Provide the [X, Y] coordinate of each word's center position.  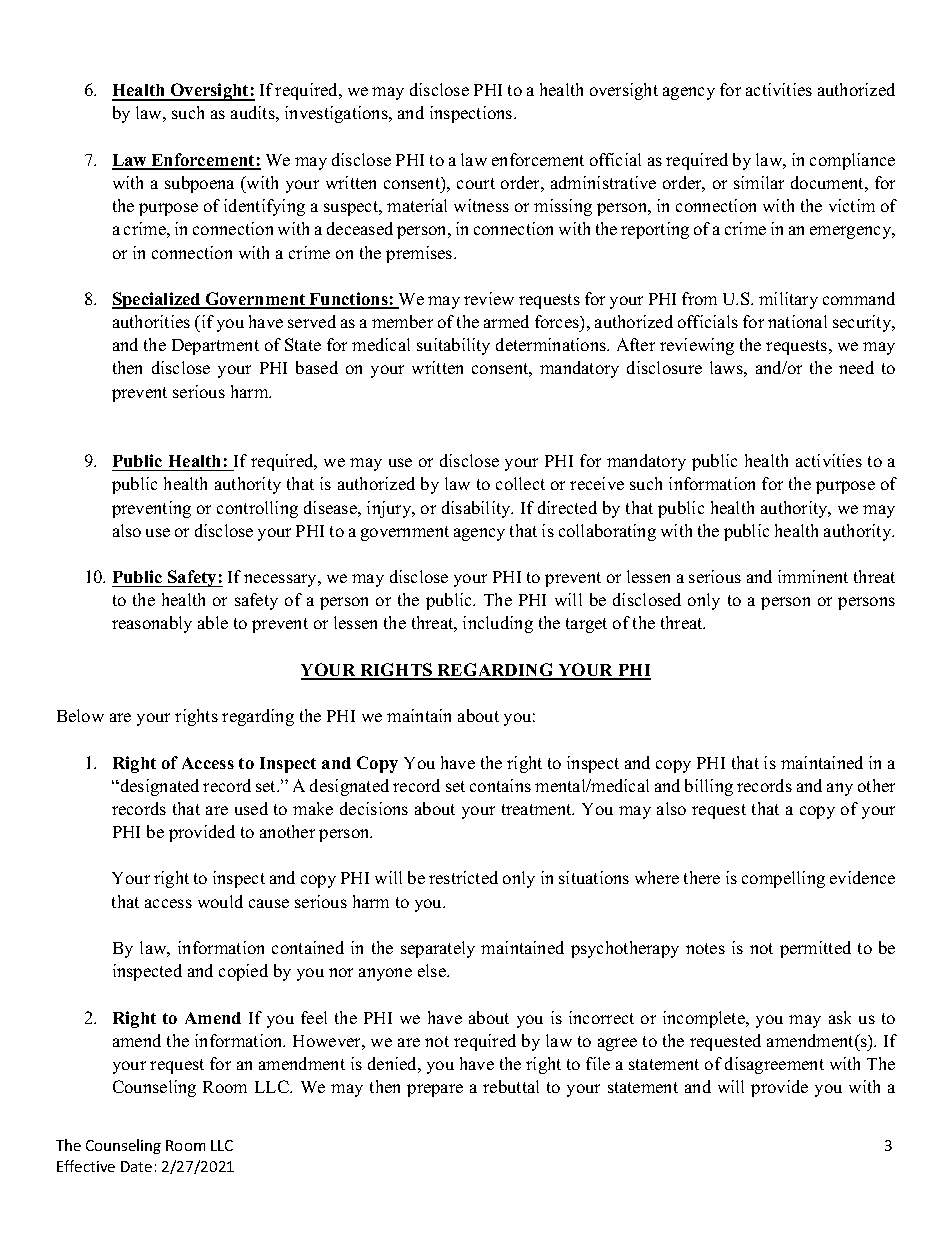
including [498, 624]
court [476, 183]
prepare [435, 1090]
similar [759, 182]
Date [136, 1166]
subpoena [199, 184]
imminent [813, 576]
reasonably [152, 624]
